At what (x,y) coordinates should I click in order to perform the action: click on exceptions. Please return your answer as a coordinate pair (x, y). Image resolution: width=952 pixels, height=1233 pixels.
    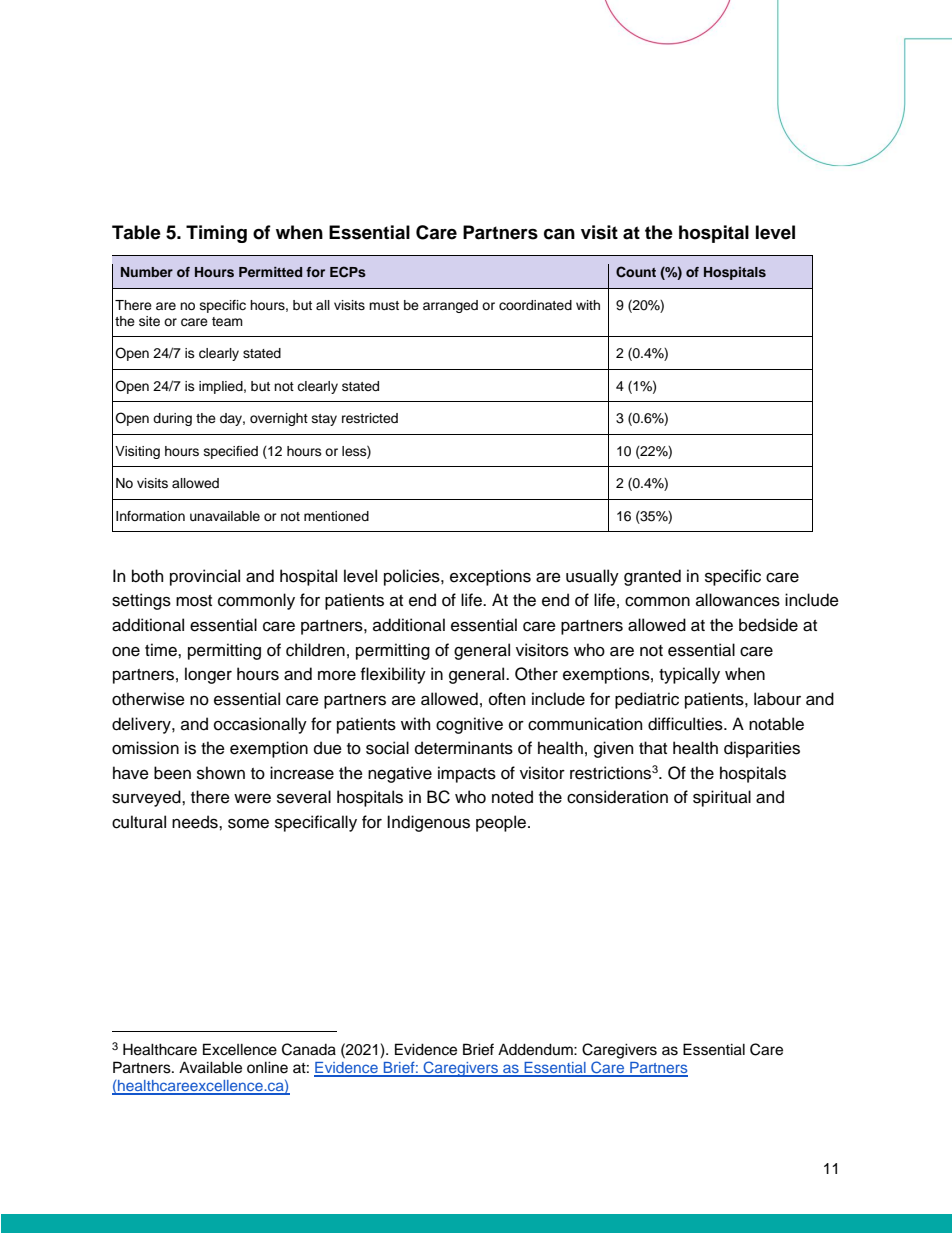
    Looking at the image, I should click on (490, 577).
